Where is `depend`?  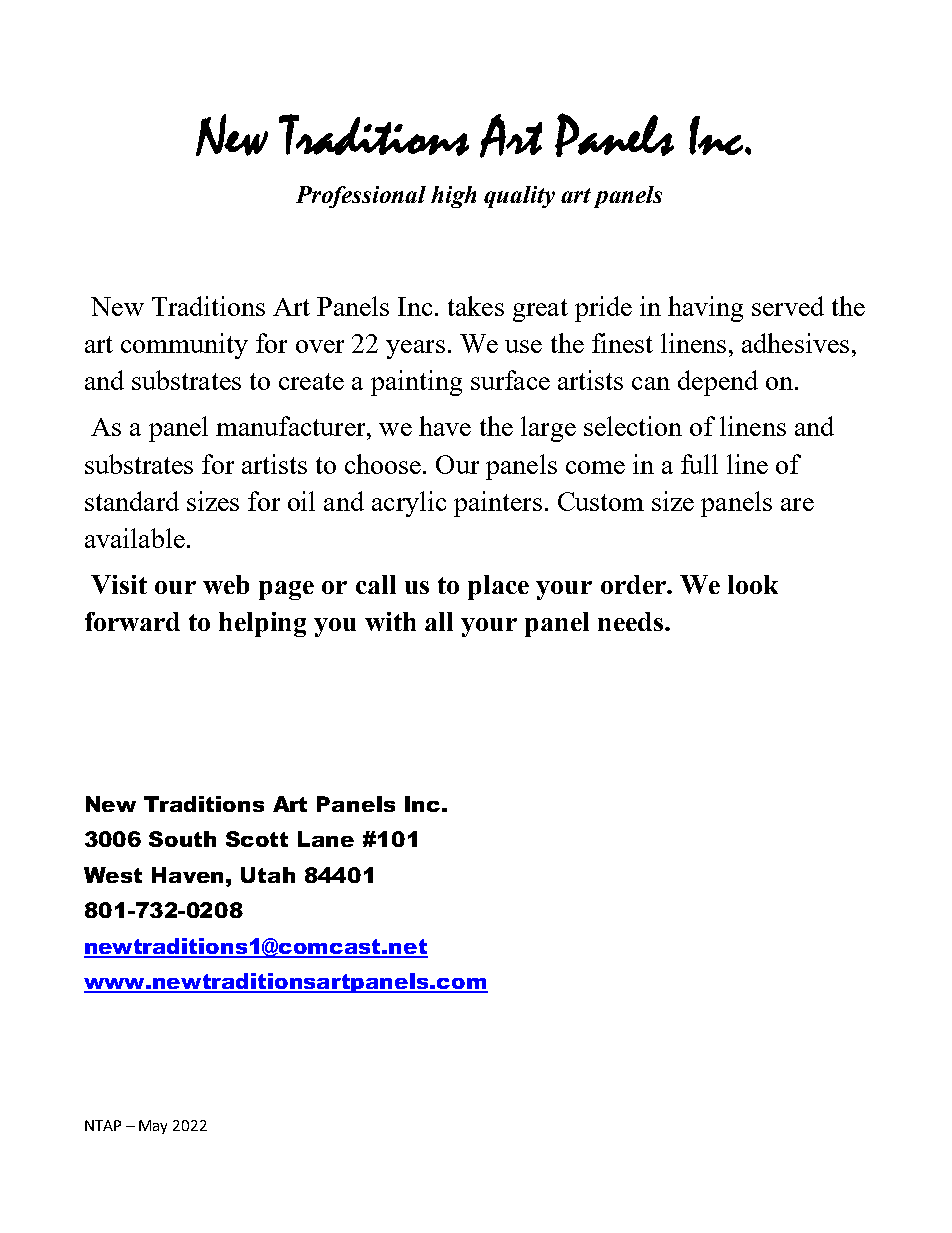
depend is located at coordinates (718, 383).
